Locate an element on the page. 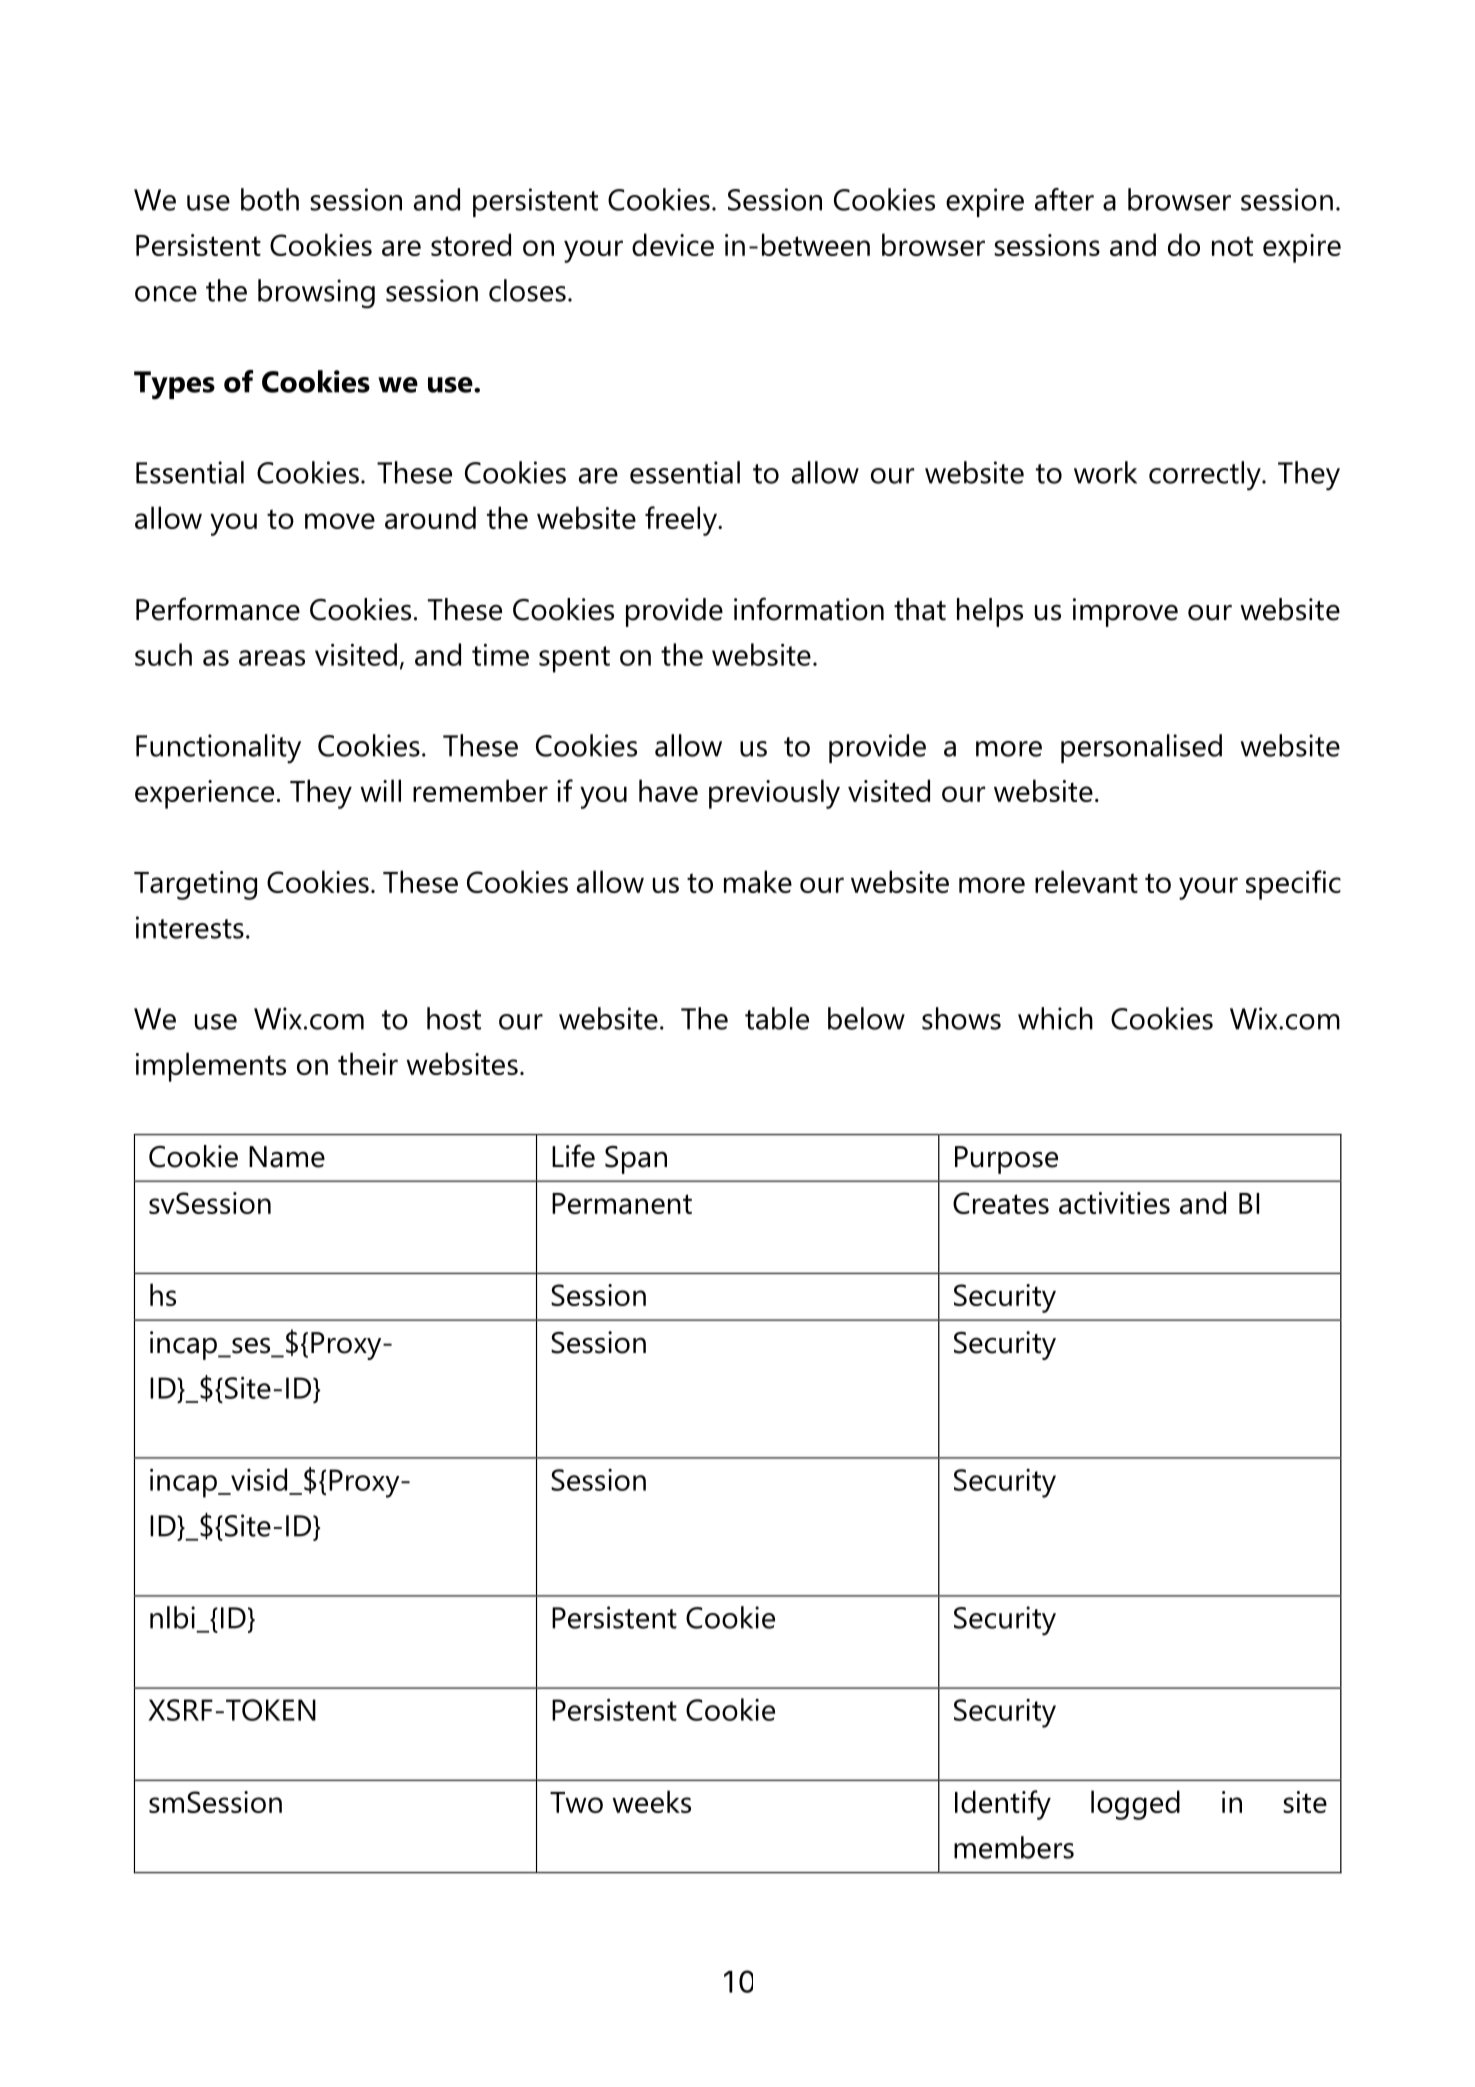  Two is located at coordinates (576, 1802).
